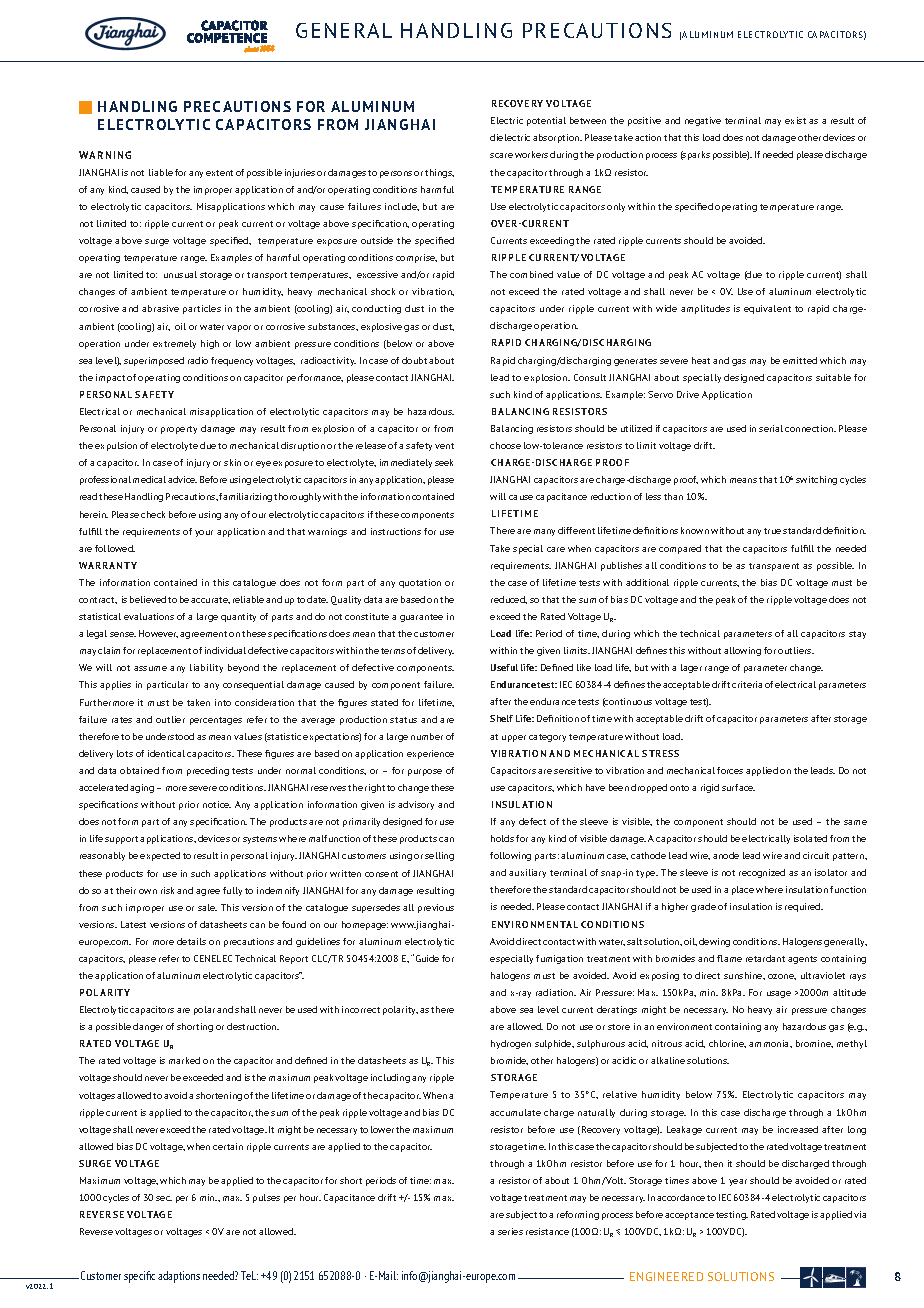 This image has height=1308, width=924. I want to click on serial, so click(771, 428).
